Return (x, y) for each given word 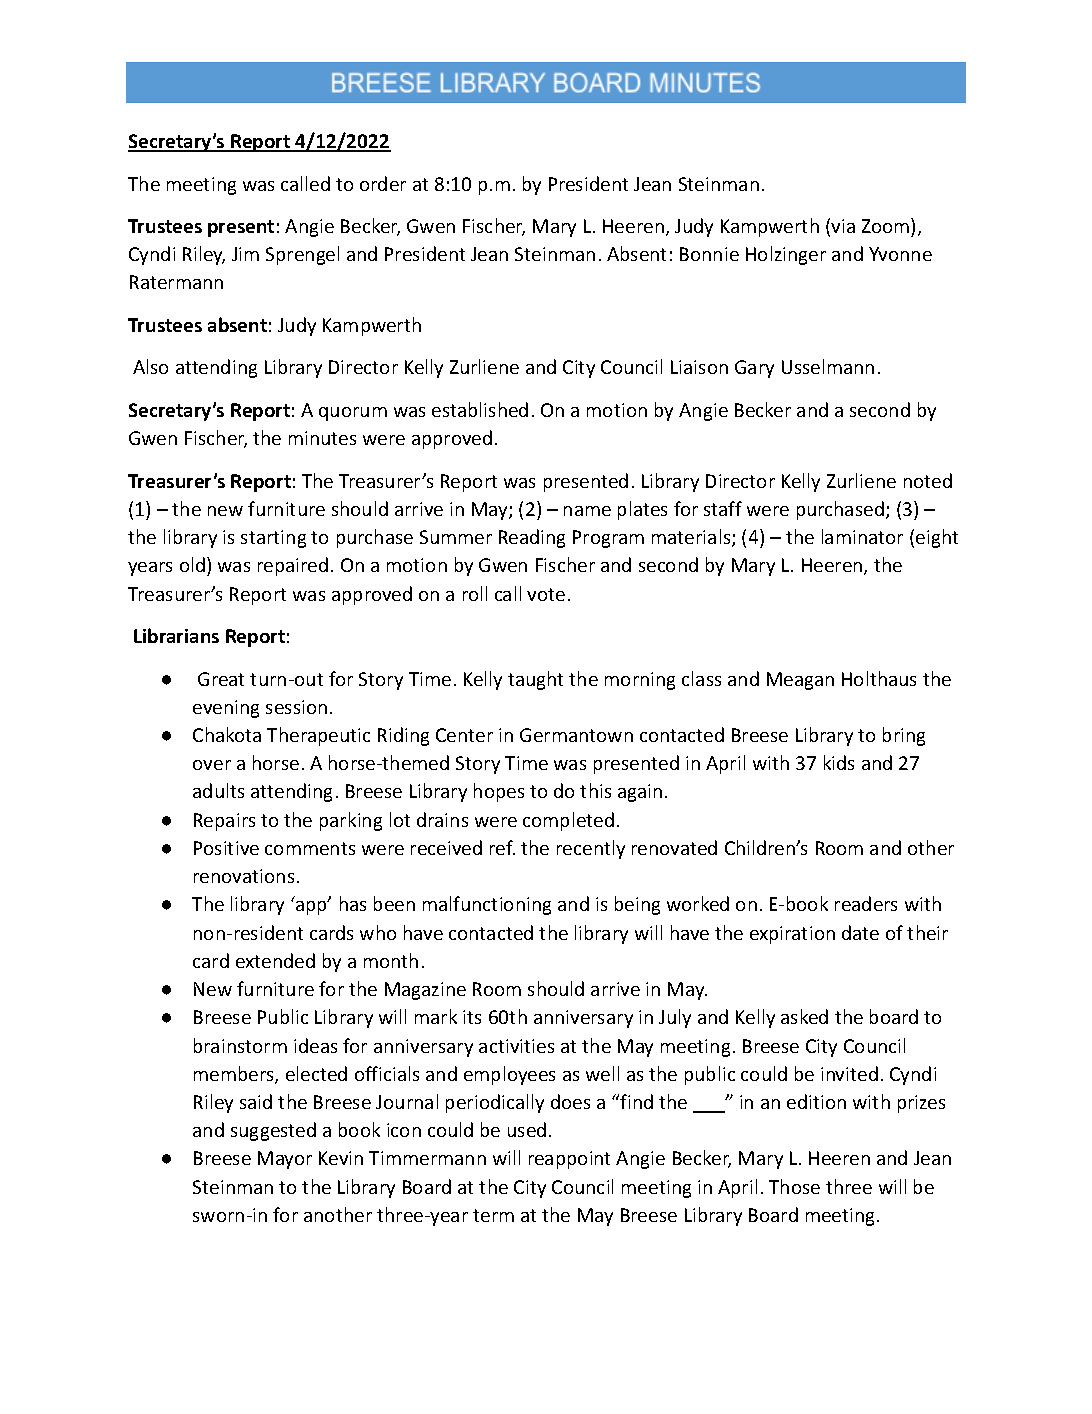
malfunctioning (487, 905)
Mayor (285, 1160)
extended (275, 960)
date (860, 932)
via (843, 226)
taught (535, 680)
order (383, 183)
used (527, 1129)
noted (928, 480)
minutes (322, 438)
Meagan (800, 681)
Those (794, 1186)
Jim (245, 254)
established (480, 409)
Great (221, 679)
